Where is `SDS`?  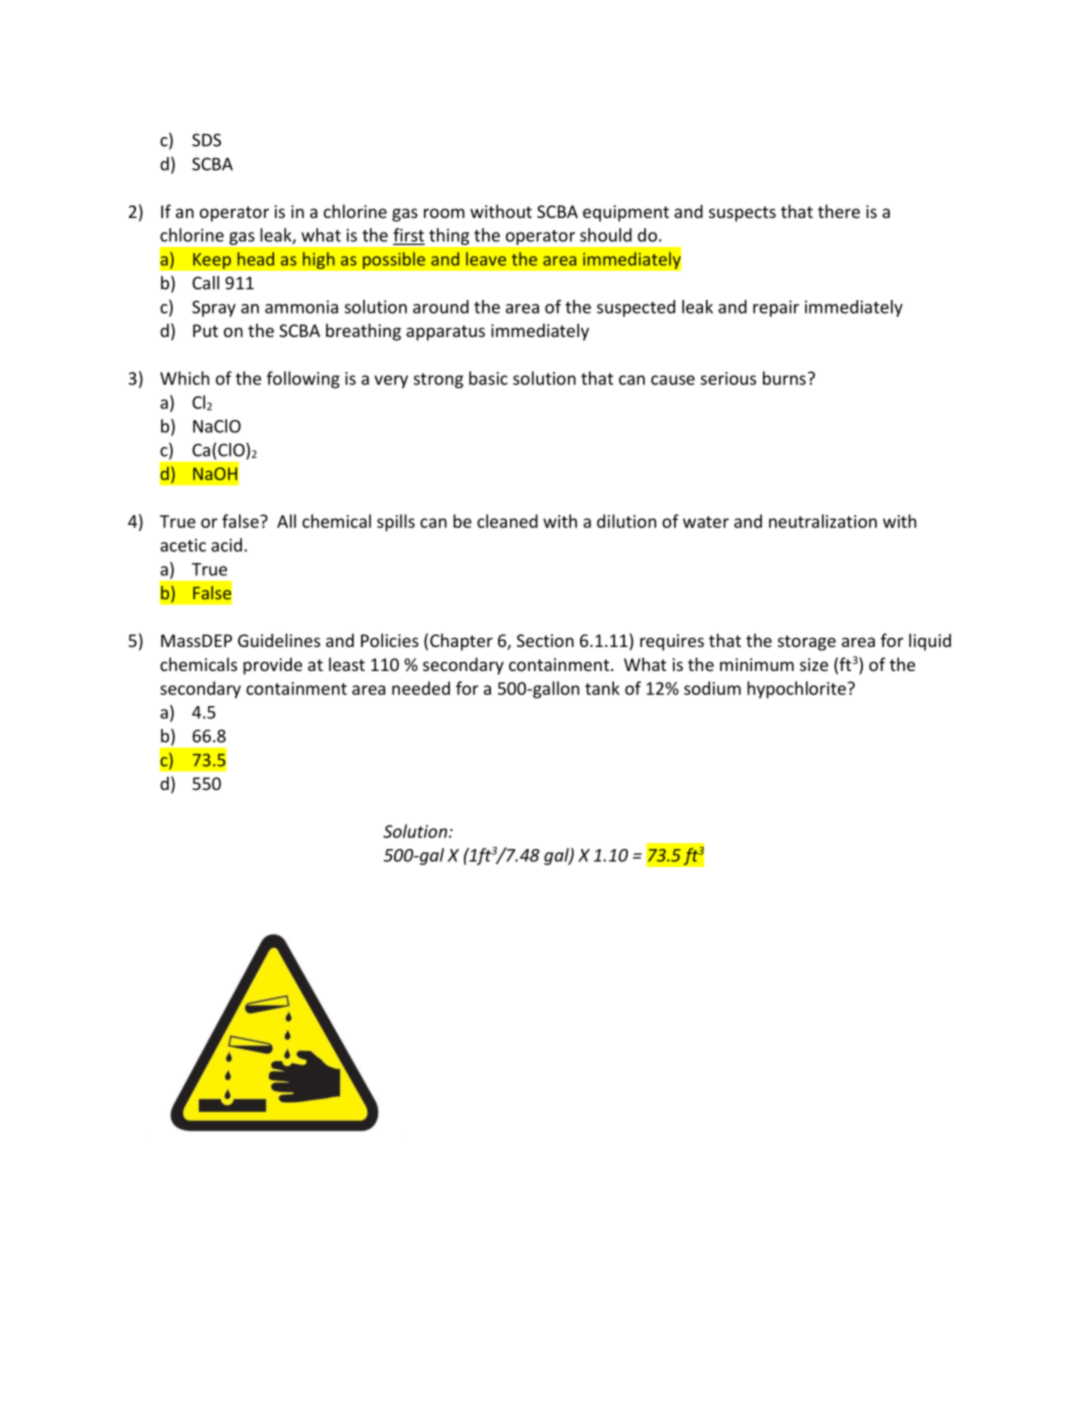 SDS is located at coordinates (206, 140).
